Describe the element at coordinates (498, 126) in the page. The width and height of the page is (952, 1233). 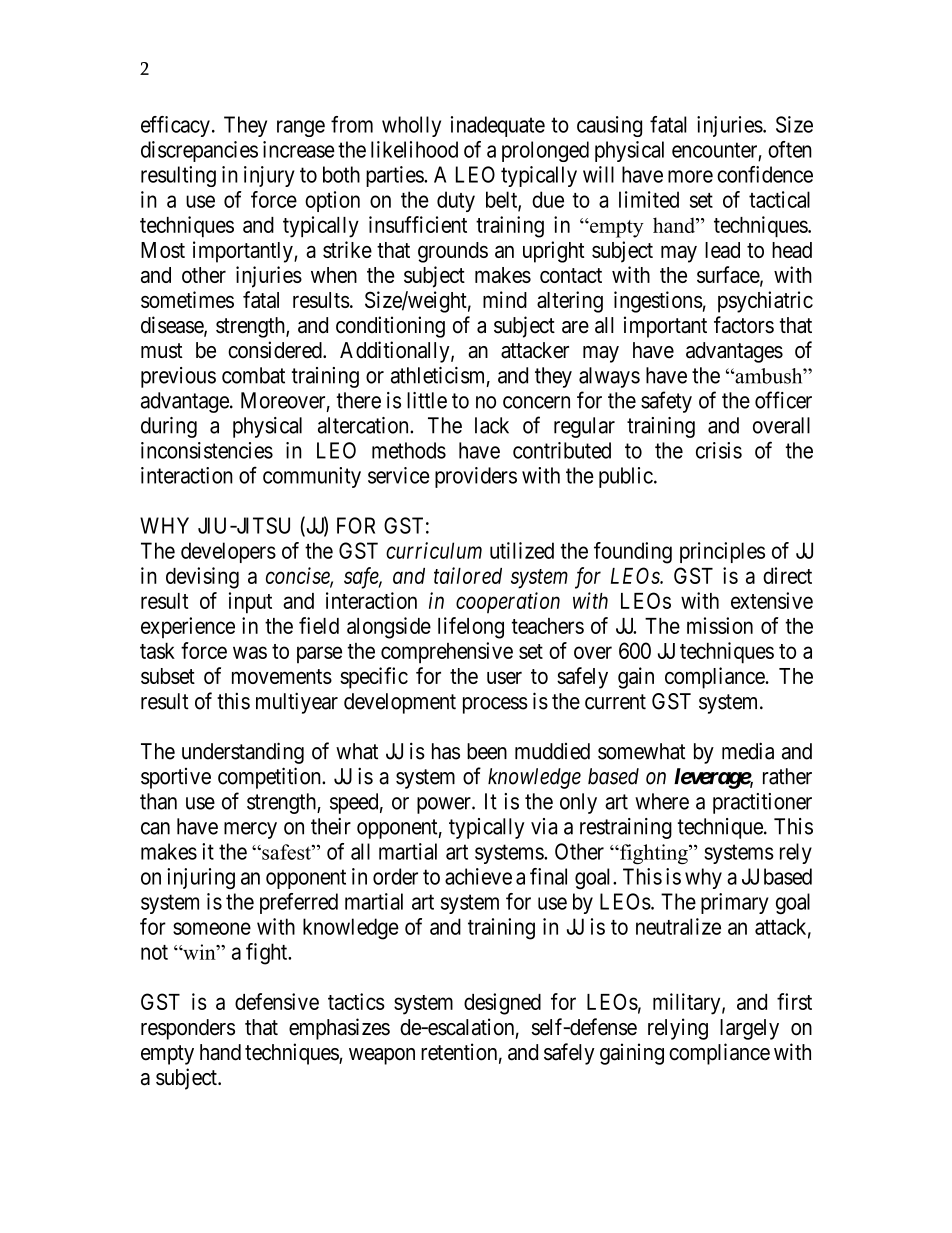
I see `inadequate` at that location.
